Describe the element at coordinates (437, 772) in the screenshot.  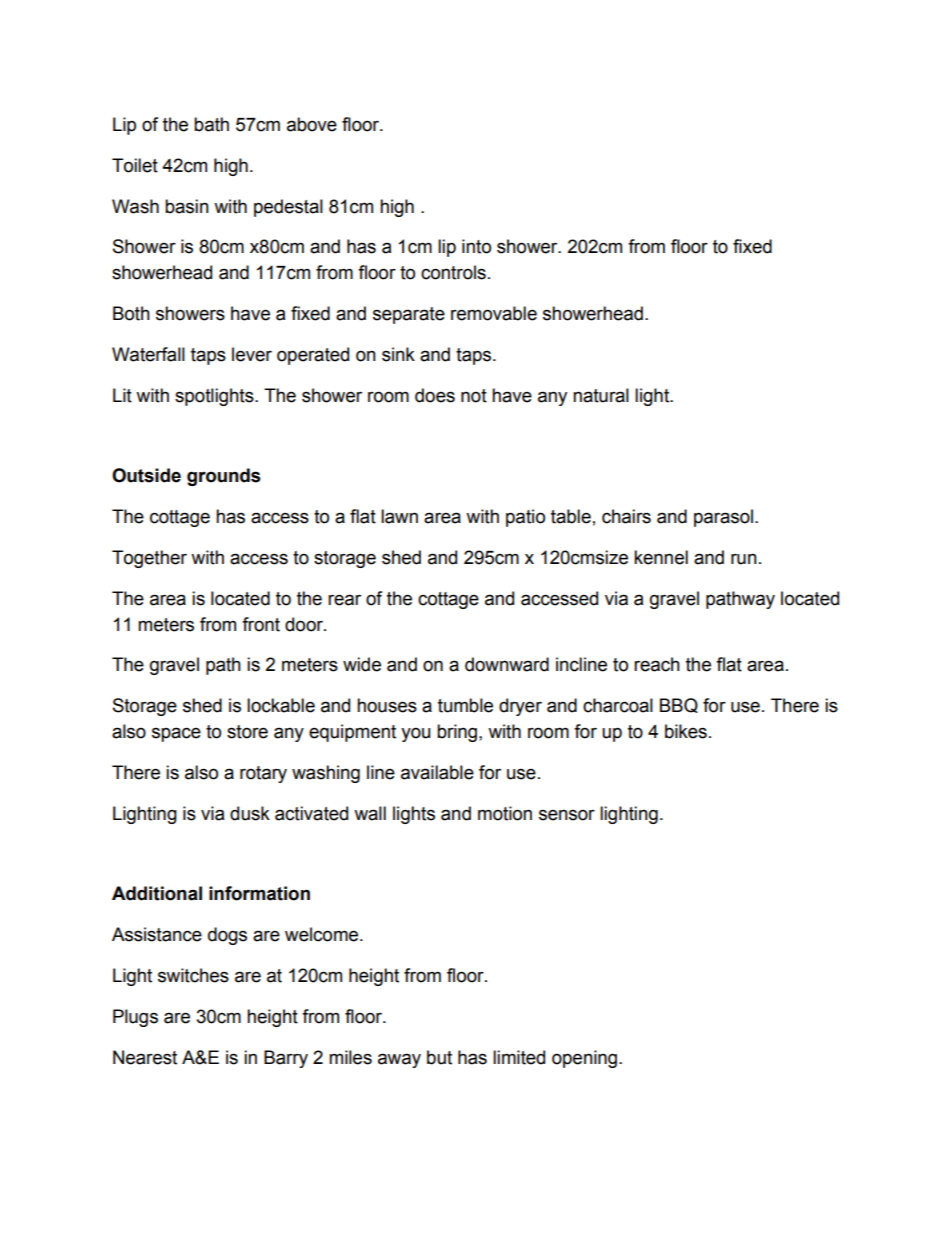
I see `available` at that location.
